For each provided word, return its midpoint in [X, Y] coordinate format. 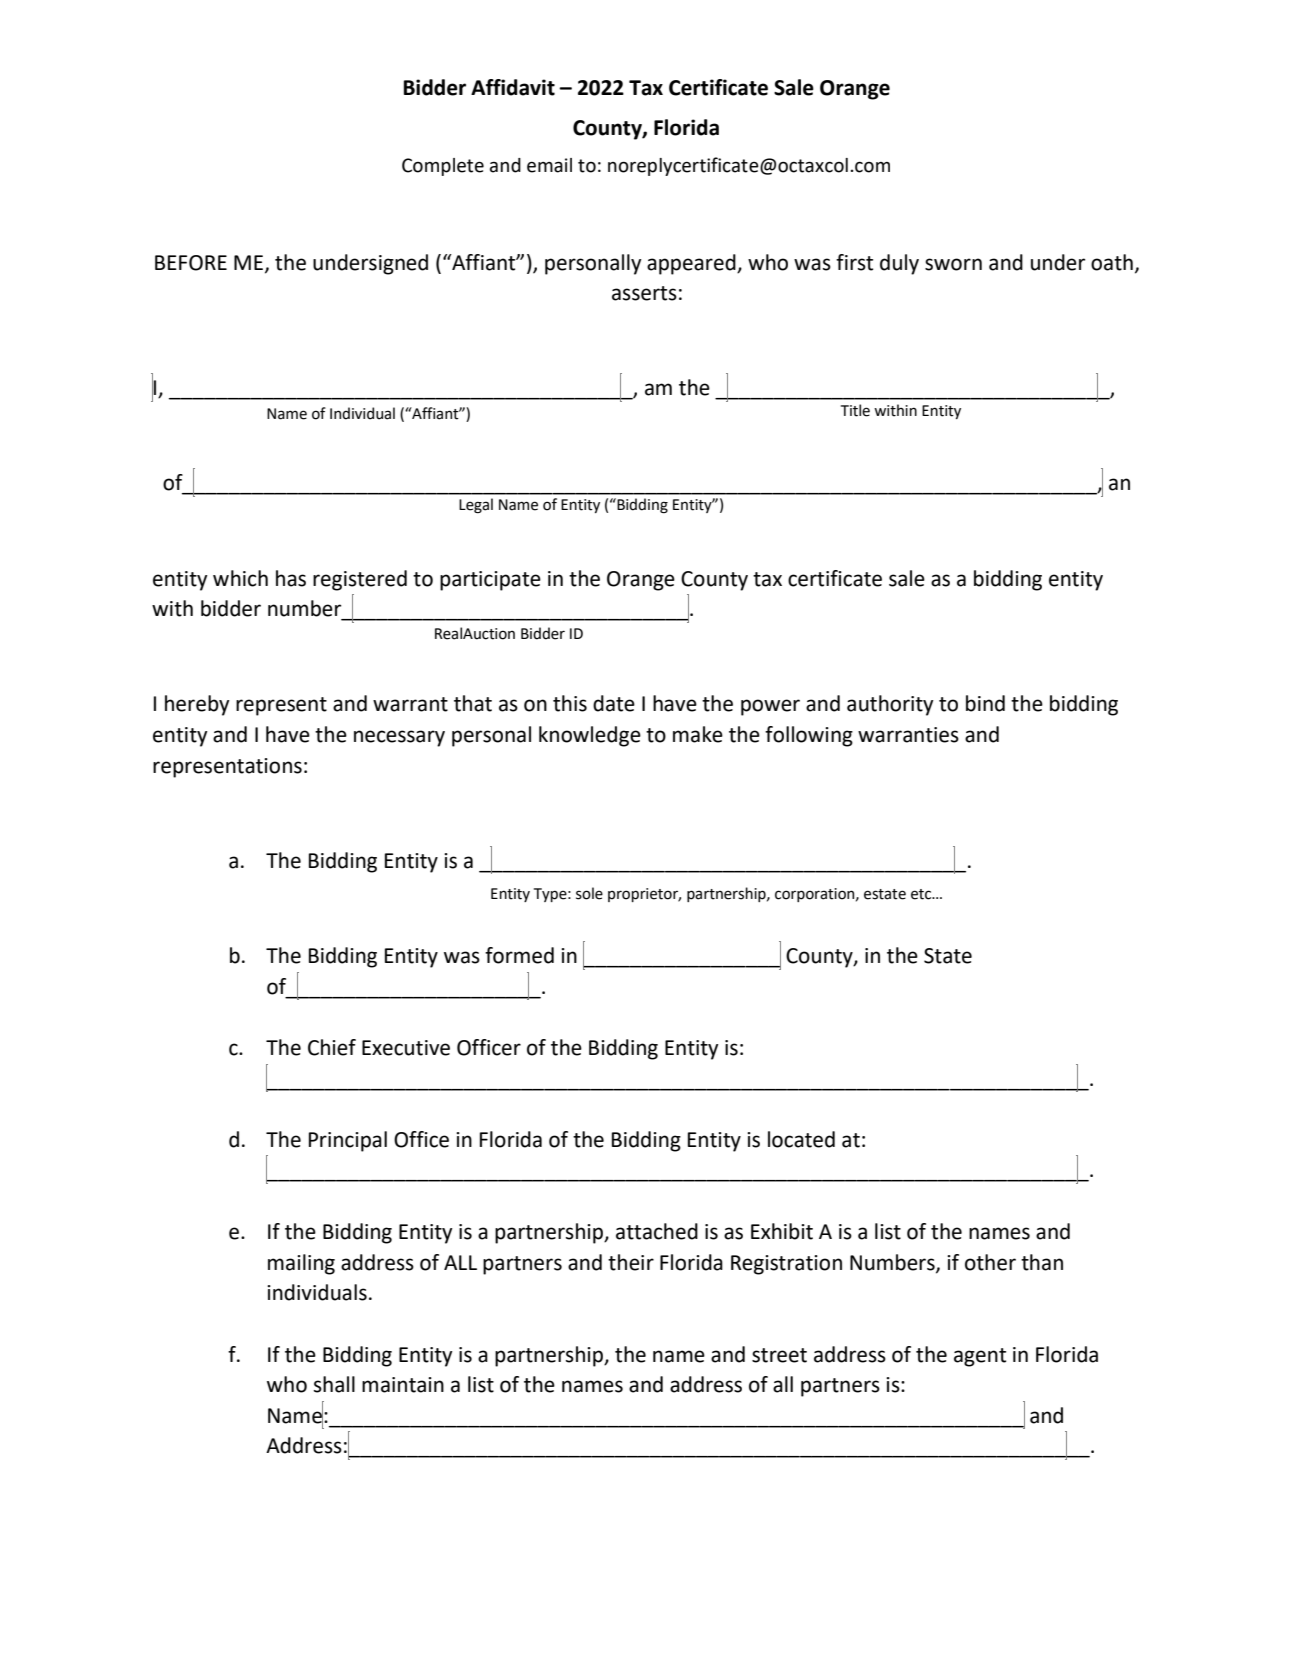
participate [490, 581]
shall [334, 1384]
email [549, 165]
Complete [443, 167]
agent [980, 1357]
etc [922, 894]
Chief [332, 1047]
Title [855, 410]
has [291, 578]
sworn [953, 264]
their [631, 1262]
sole [589, 893]
